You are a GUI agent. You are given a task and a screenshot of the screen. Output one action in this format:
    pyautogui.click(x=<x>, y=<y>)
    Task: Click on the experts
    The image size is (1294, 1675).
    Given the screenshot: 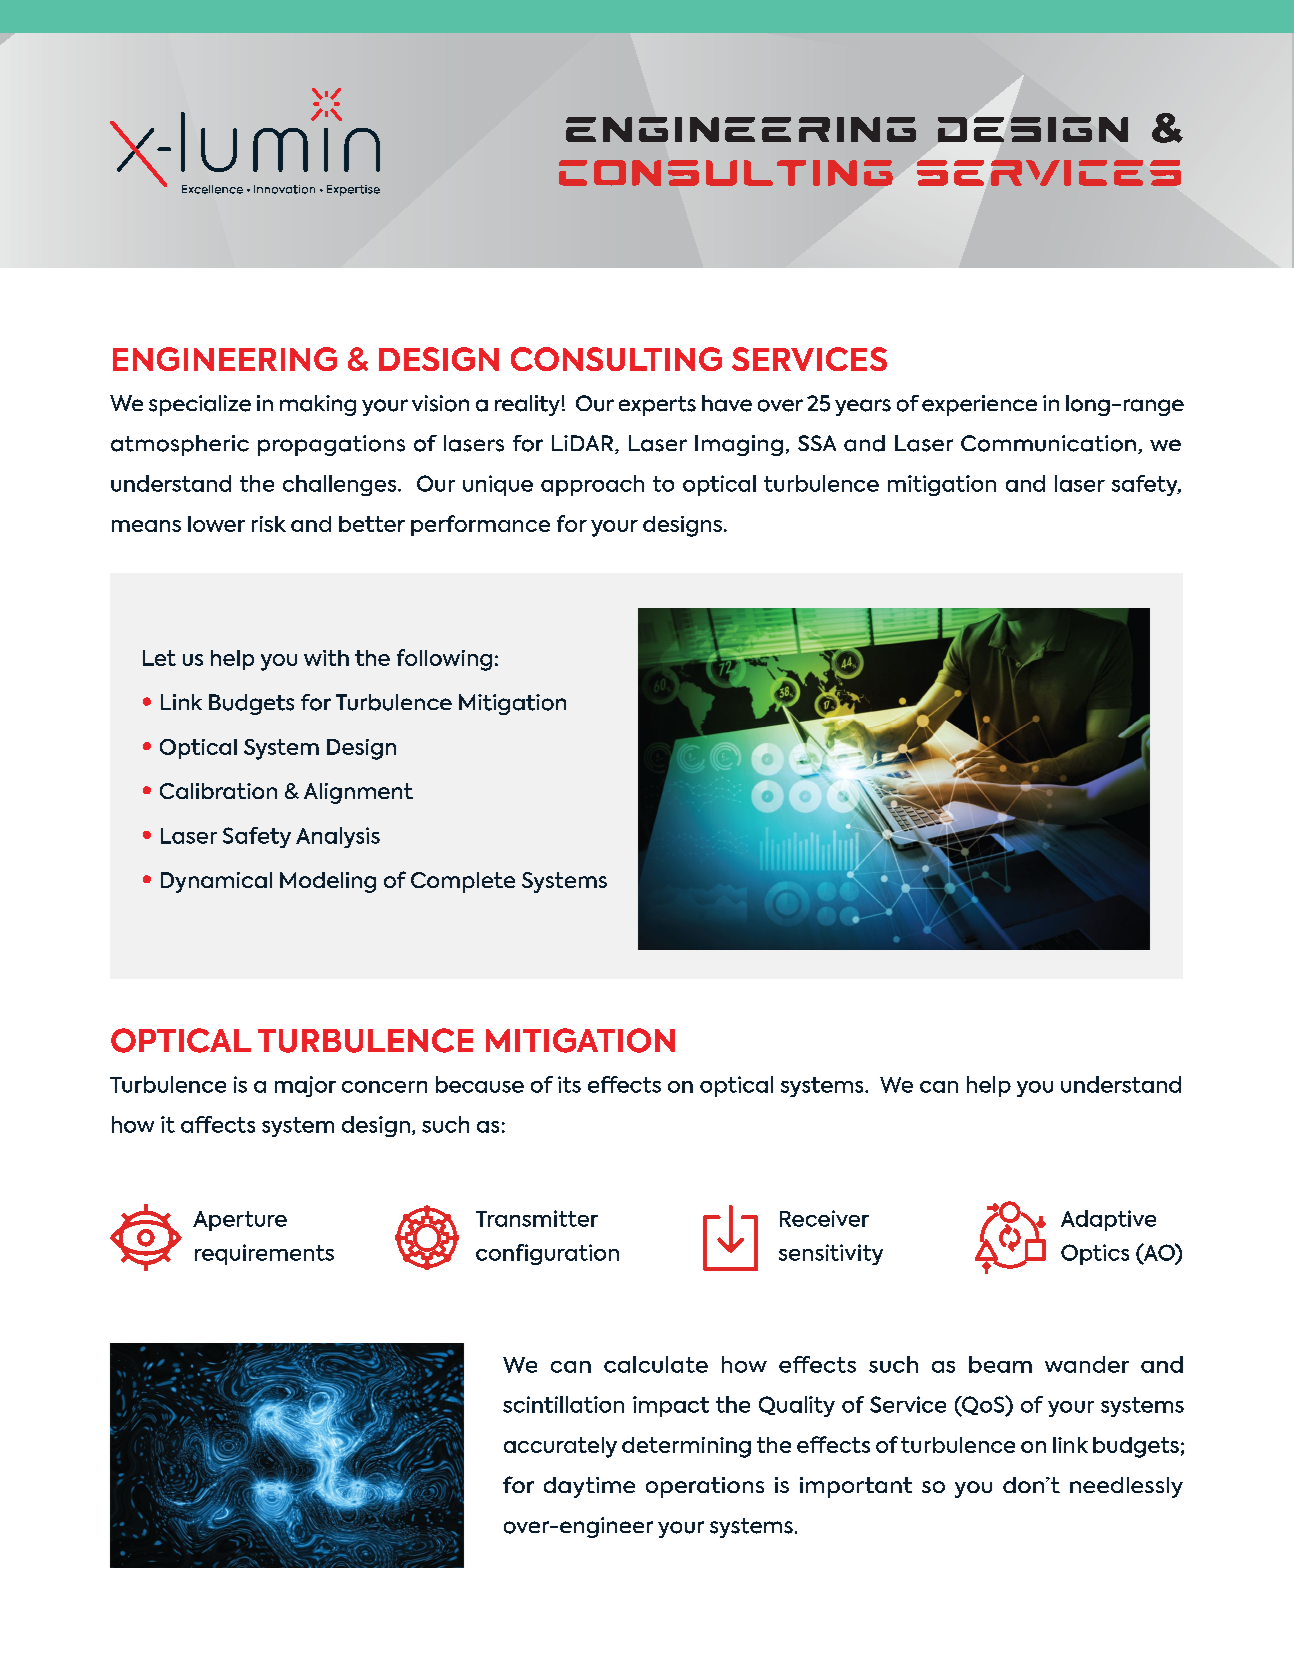 What is the action you would take?
    pyautogui.click(x=657, y=406)
